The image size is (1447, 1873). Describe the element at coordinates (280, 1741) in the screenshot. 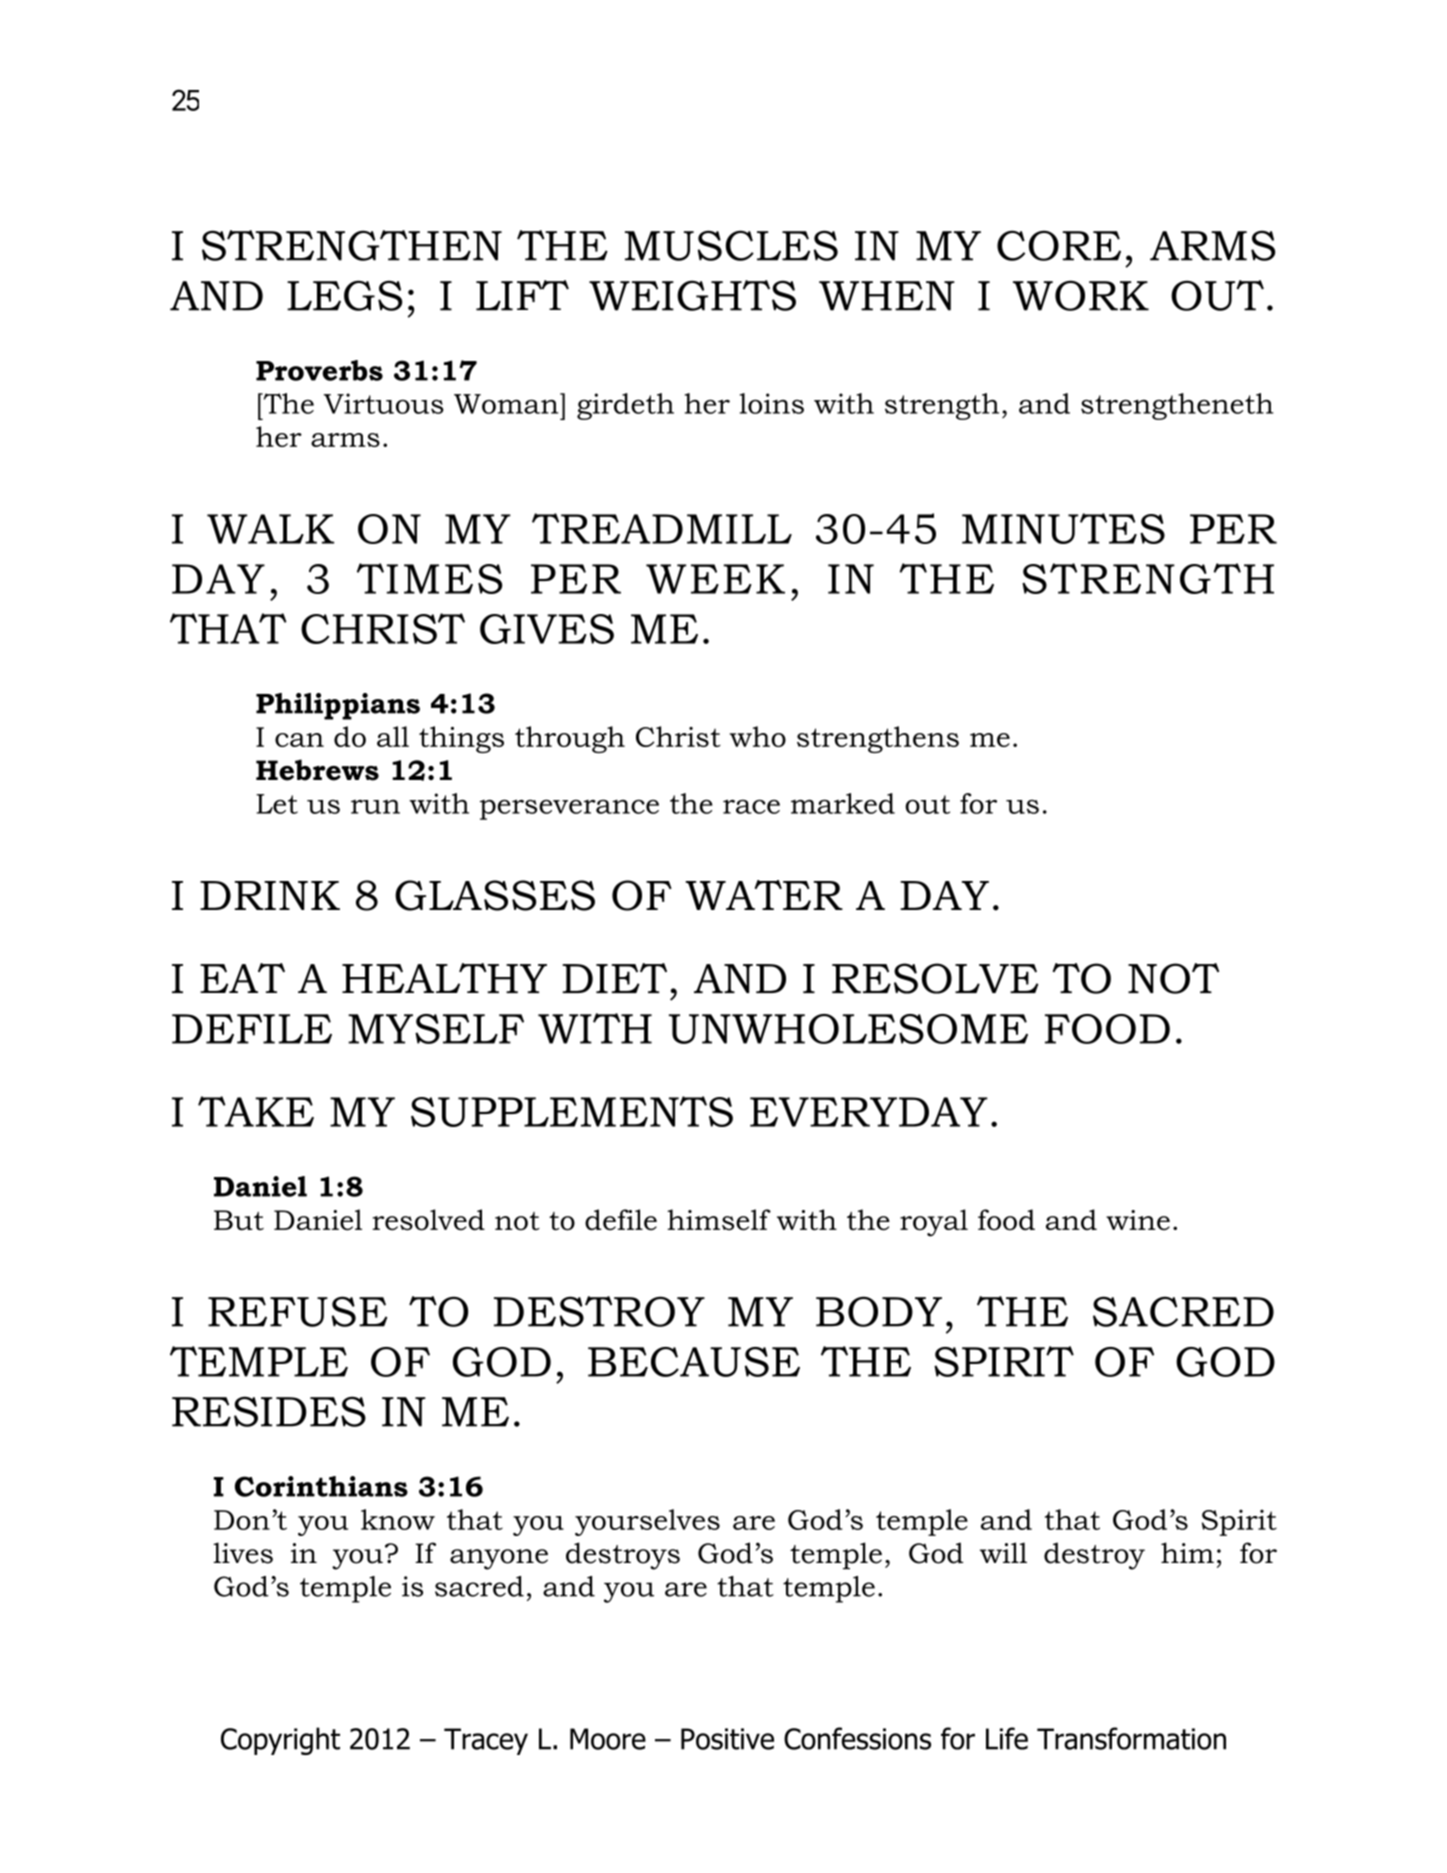

I see `Copyright` at that location.
